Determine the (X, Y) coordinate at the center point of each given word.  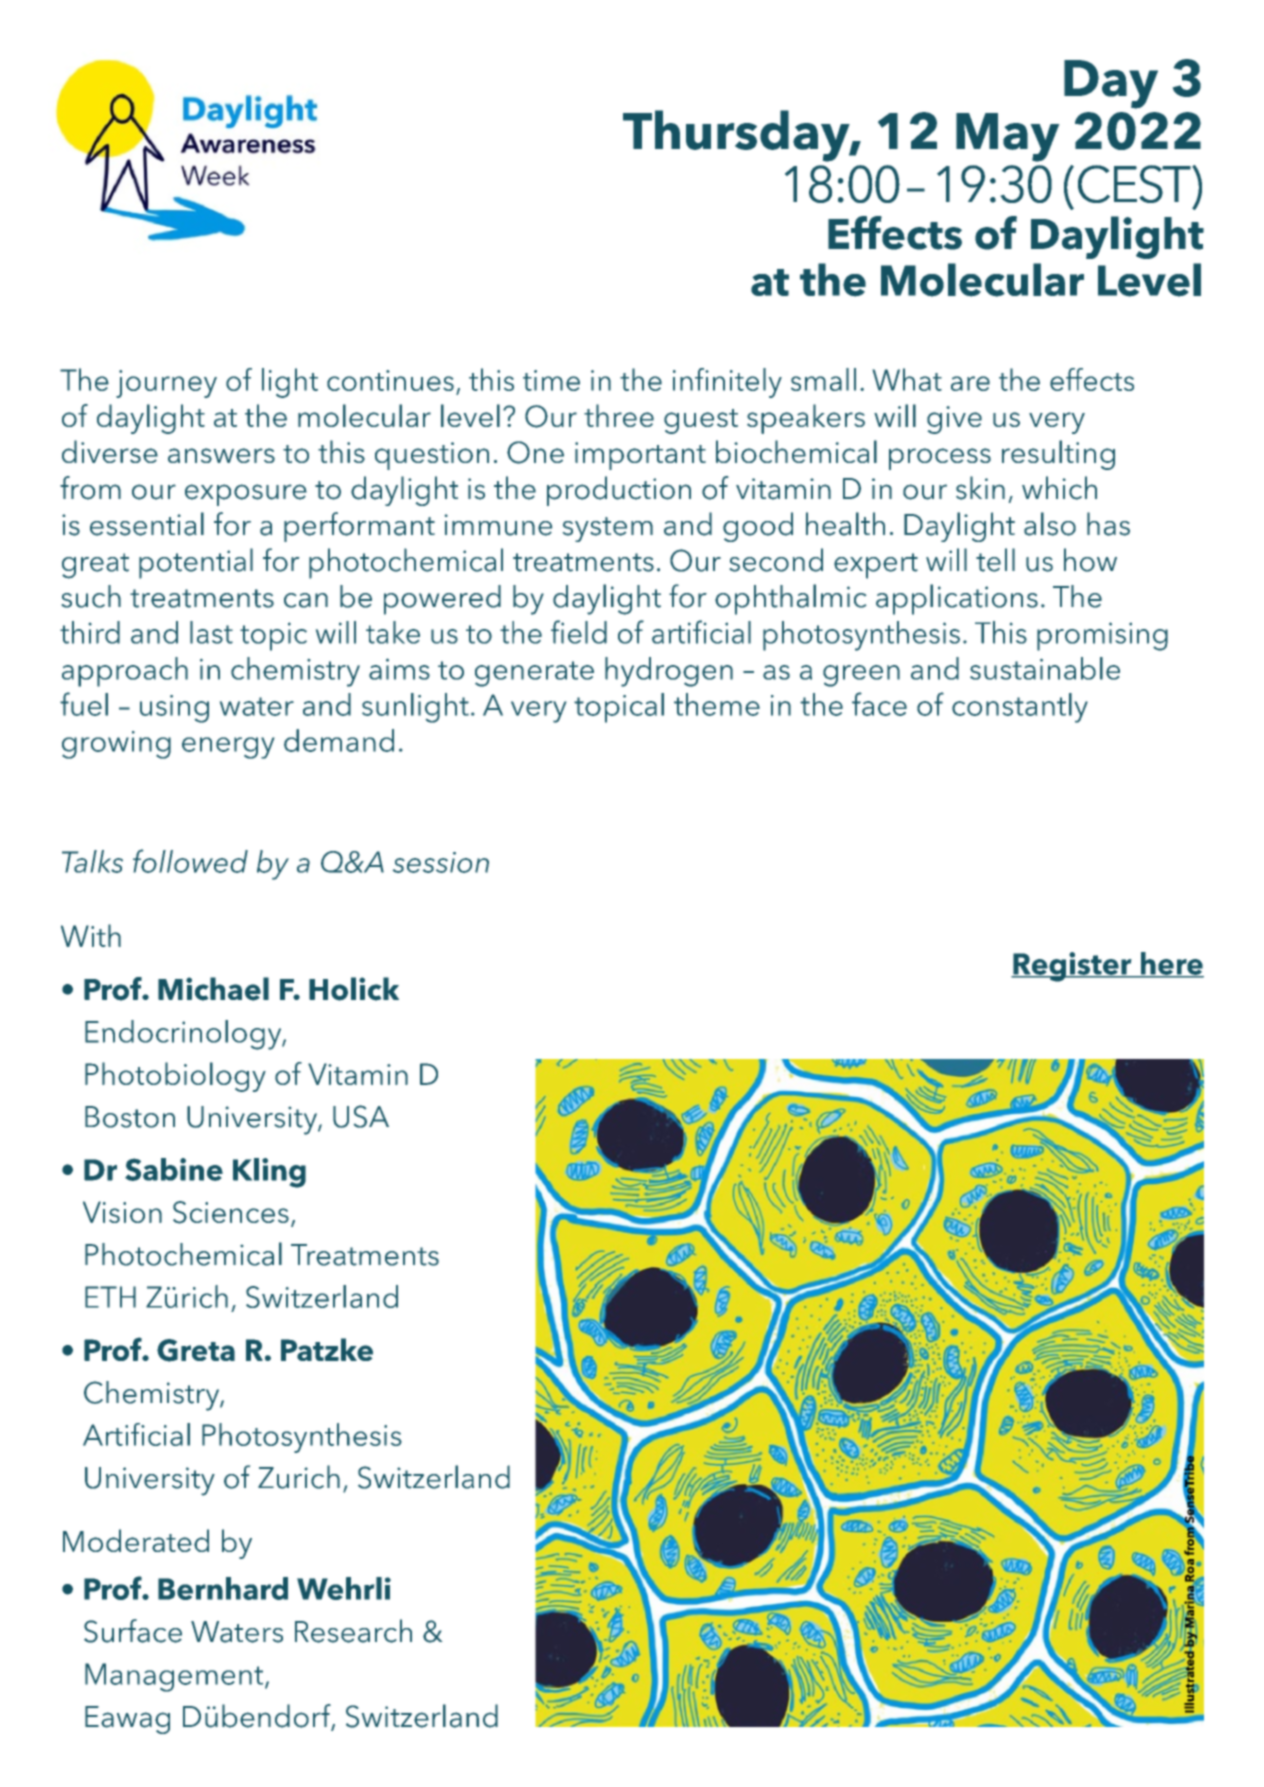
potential (196, 563)
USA (361, 1116)
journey (166, 384)
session (441, 862)
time (551, 380)
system (608, 529)
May (1007, 137)
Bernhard (223, 1588)
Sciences (231, 1212)
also (1050, 524)
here (1171, 964)
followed (190, 861)
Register (1072, 967)
